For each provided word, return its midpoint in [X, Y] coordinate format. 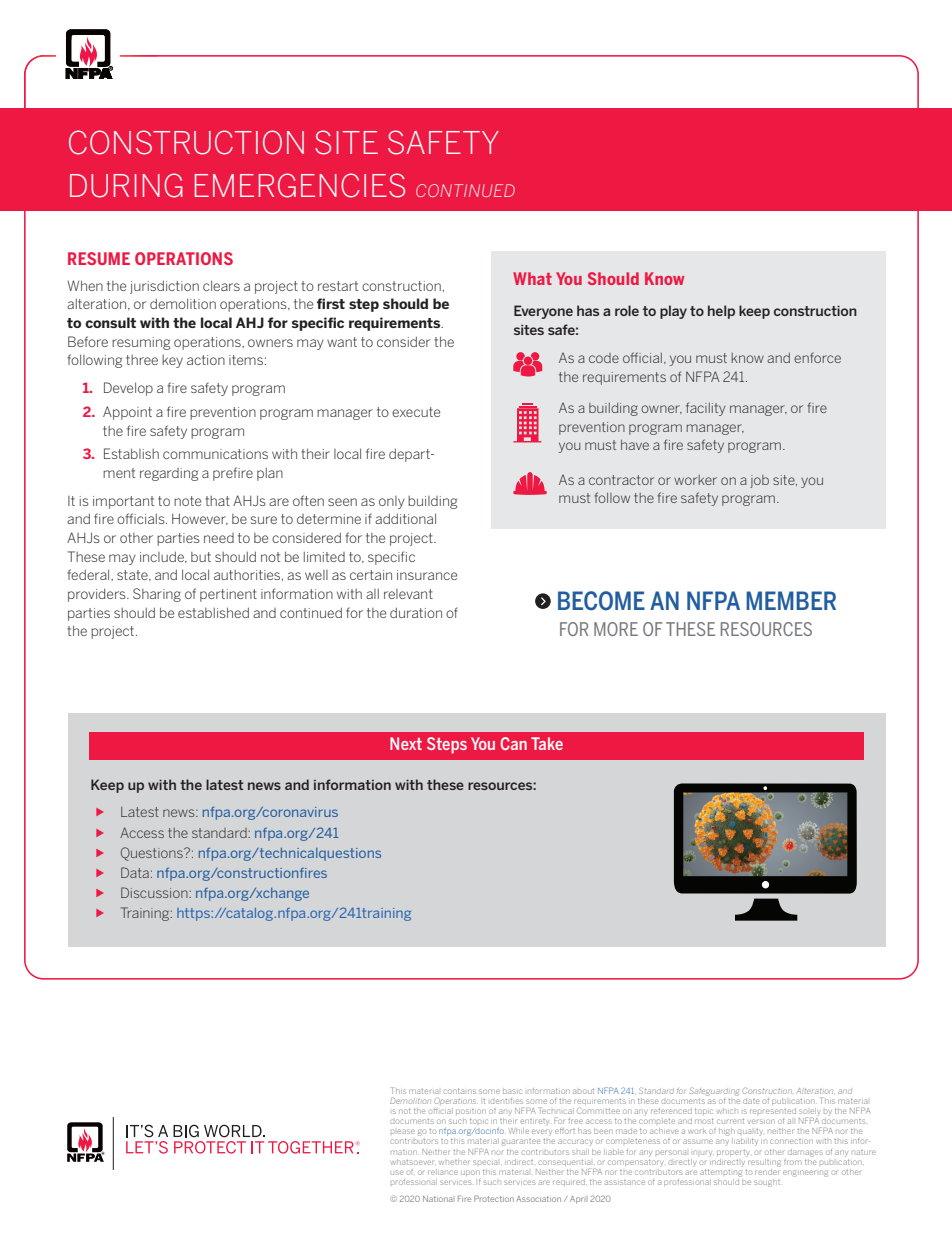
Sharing [157, 595]
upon [470, 1172]
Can [513, 743]
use [397, 1172]
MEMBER [791, 600]
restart [338, 286]
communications [215, 454]
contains [460, 1091]
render [767, 1170]
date [751, 1101]
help [721, 312]
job [759, 481]
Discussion [155, 892]
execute [416, 412]
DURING [126, 185]
